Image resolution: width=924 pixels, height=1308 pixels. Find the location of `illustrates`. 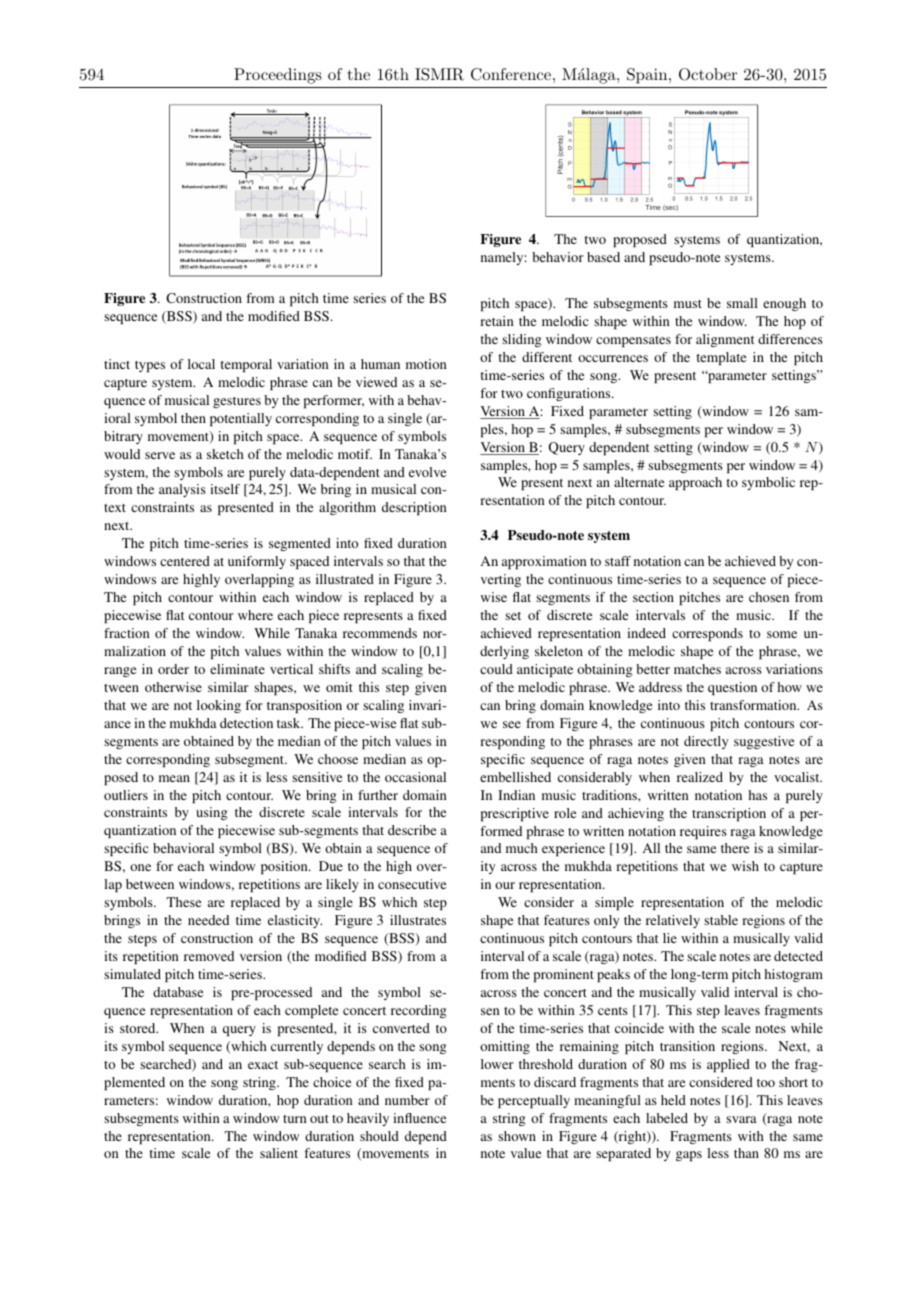

illustrates is located at coordinates (418, 920).
